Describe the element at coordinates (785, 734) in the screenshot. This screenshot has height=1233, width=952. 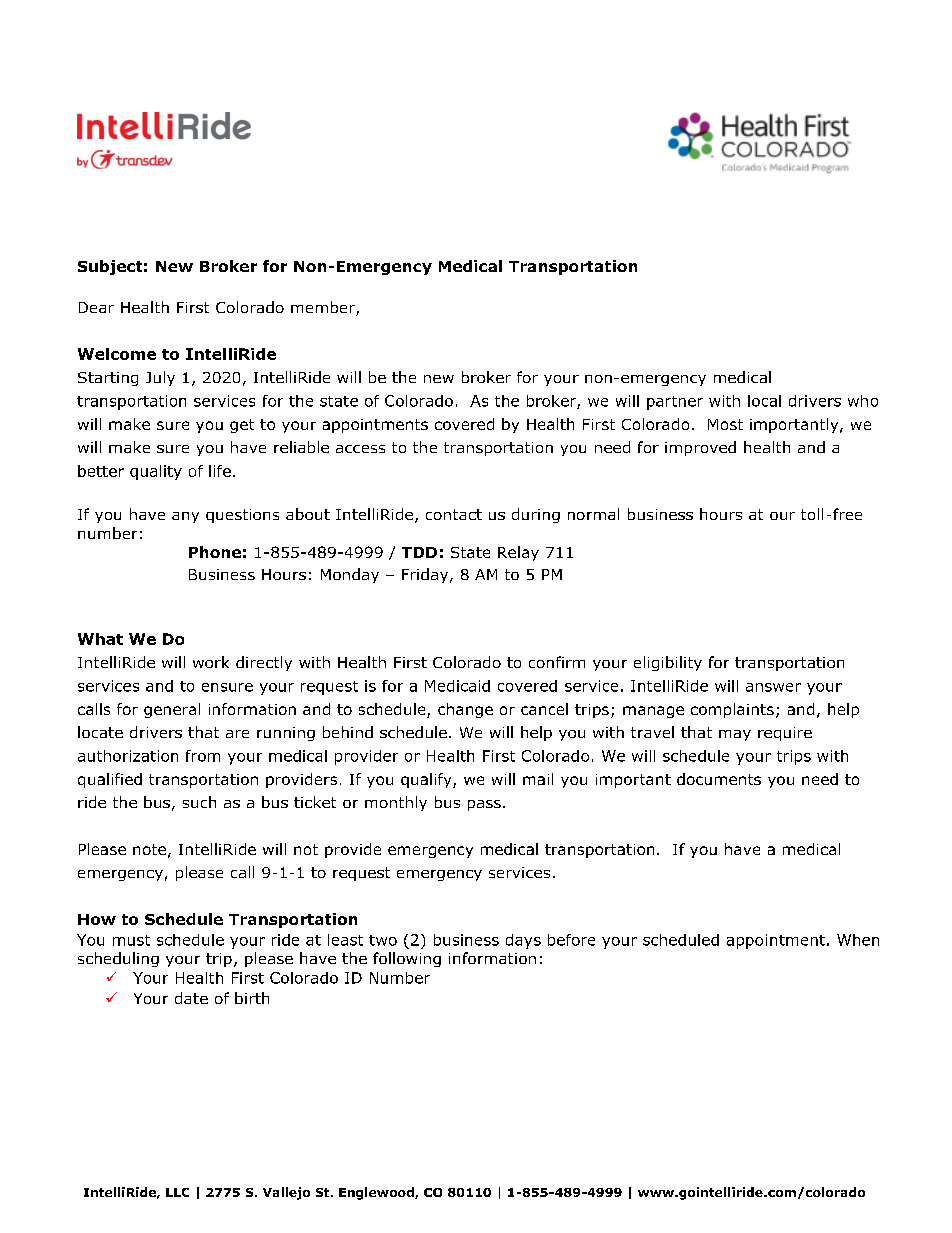
I see `require` at that location.
